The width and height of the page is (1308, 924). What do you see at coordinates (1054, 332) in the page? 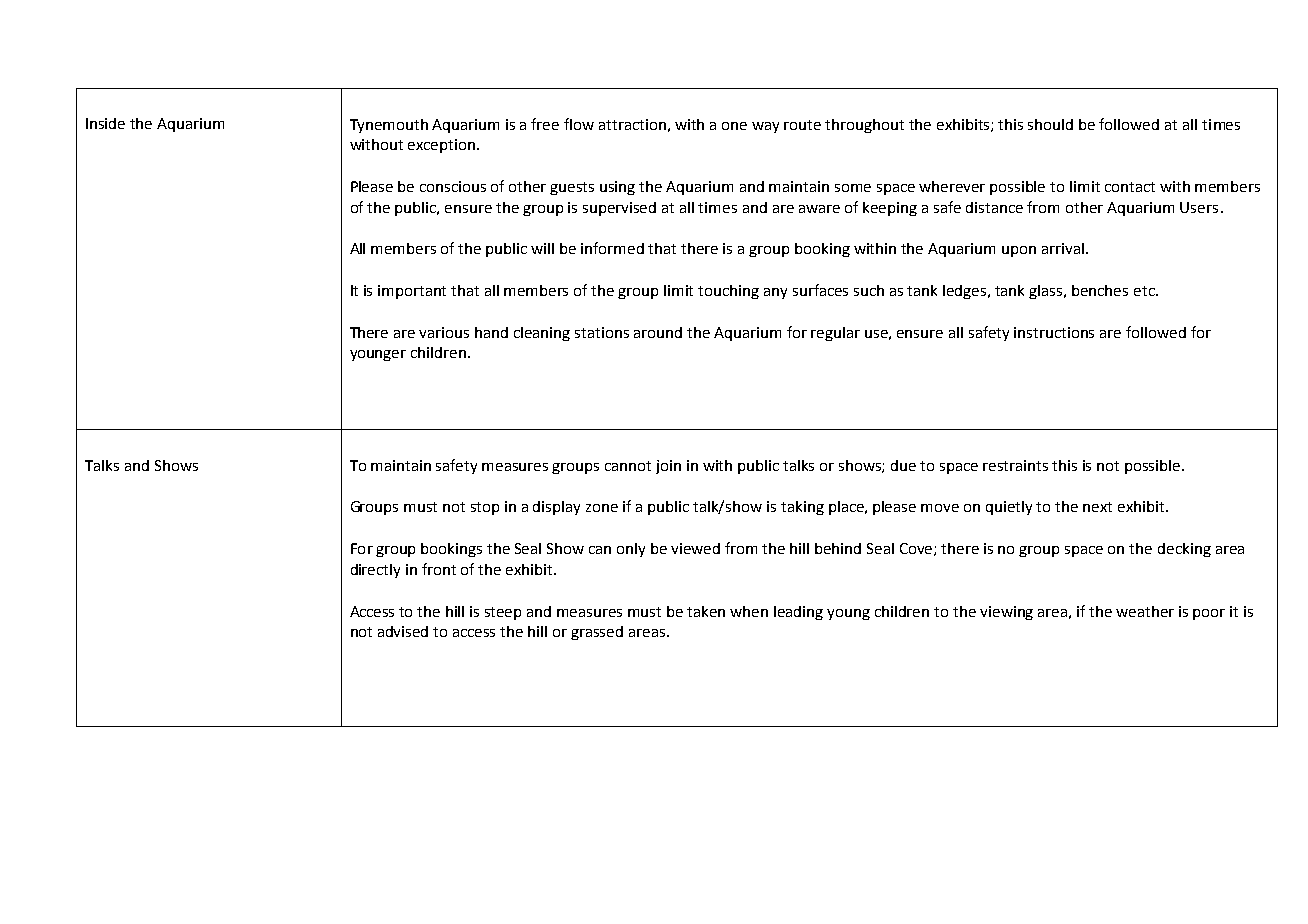
I see `instructions` at bounding box center [1054, 332].
